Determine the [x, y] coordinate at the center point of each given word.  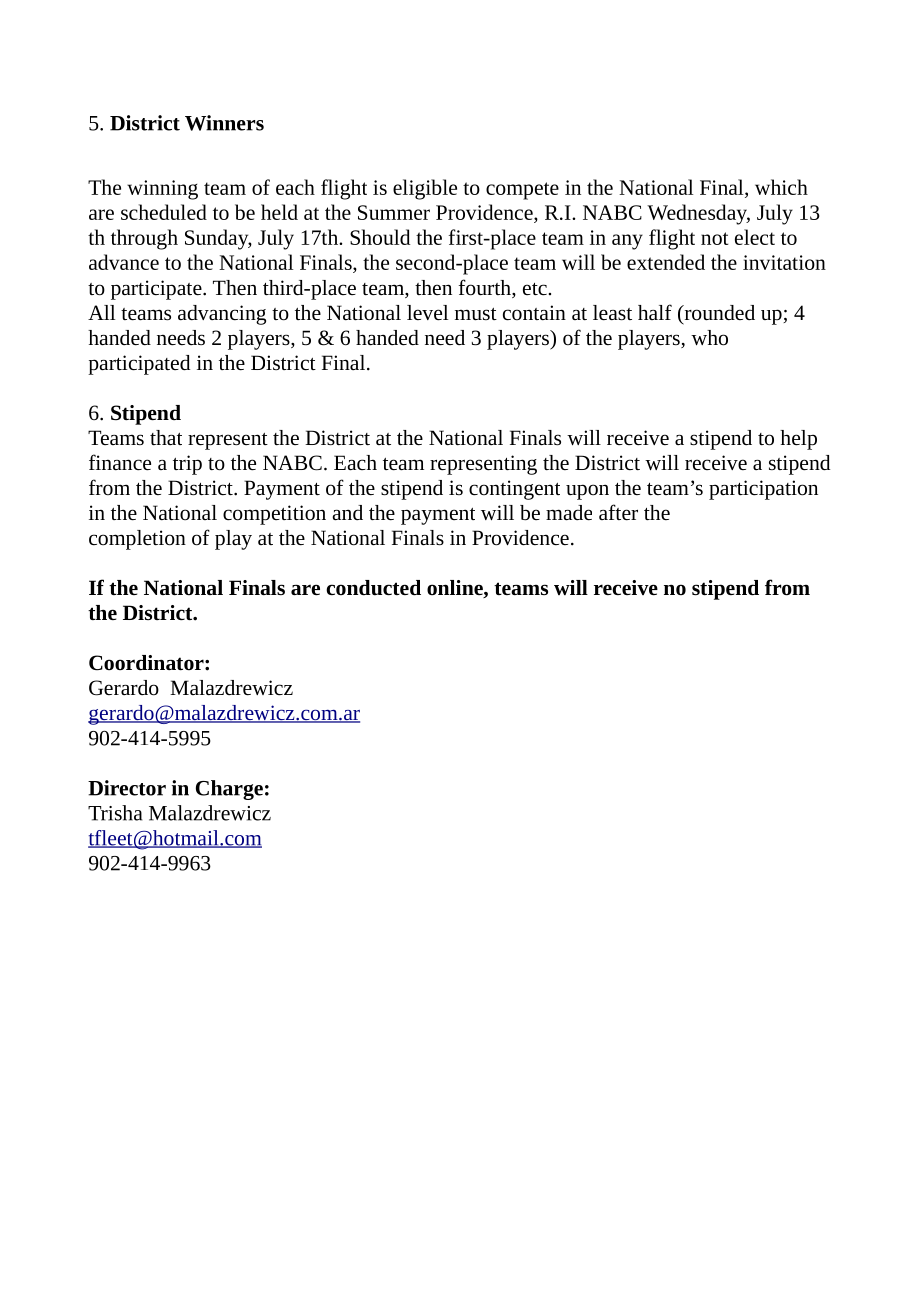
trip [187, 465]
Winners [224, 123]
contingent [514, 490]
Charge [229, 790]
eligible [425, 189]
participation [763, 490]
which [781, 187]
